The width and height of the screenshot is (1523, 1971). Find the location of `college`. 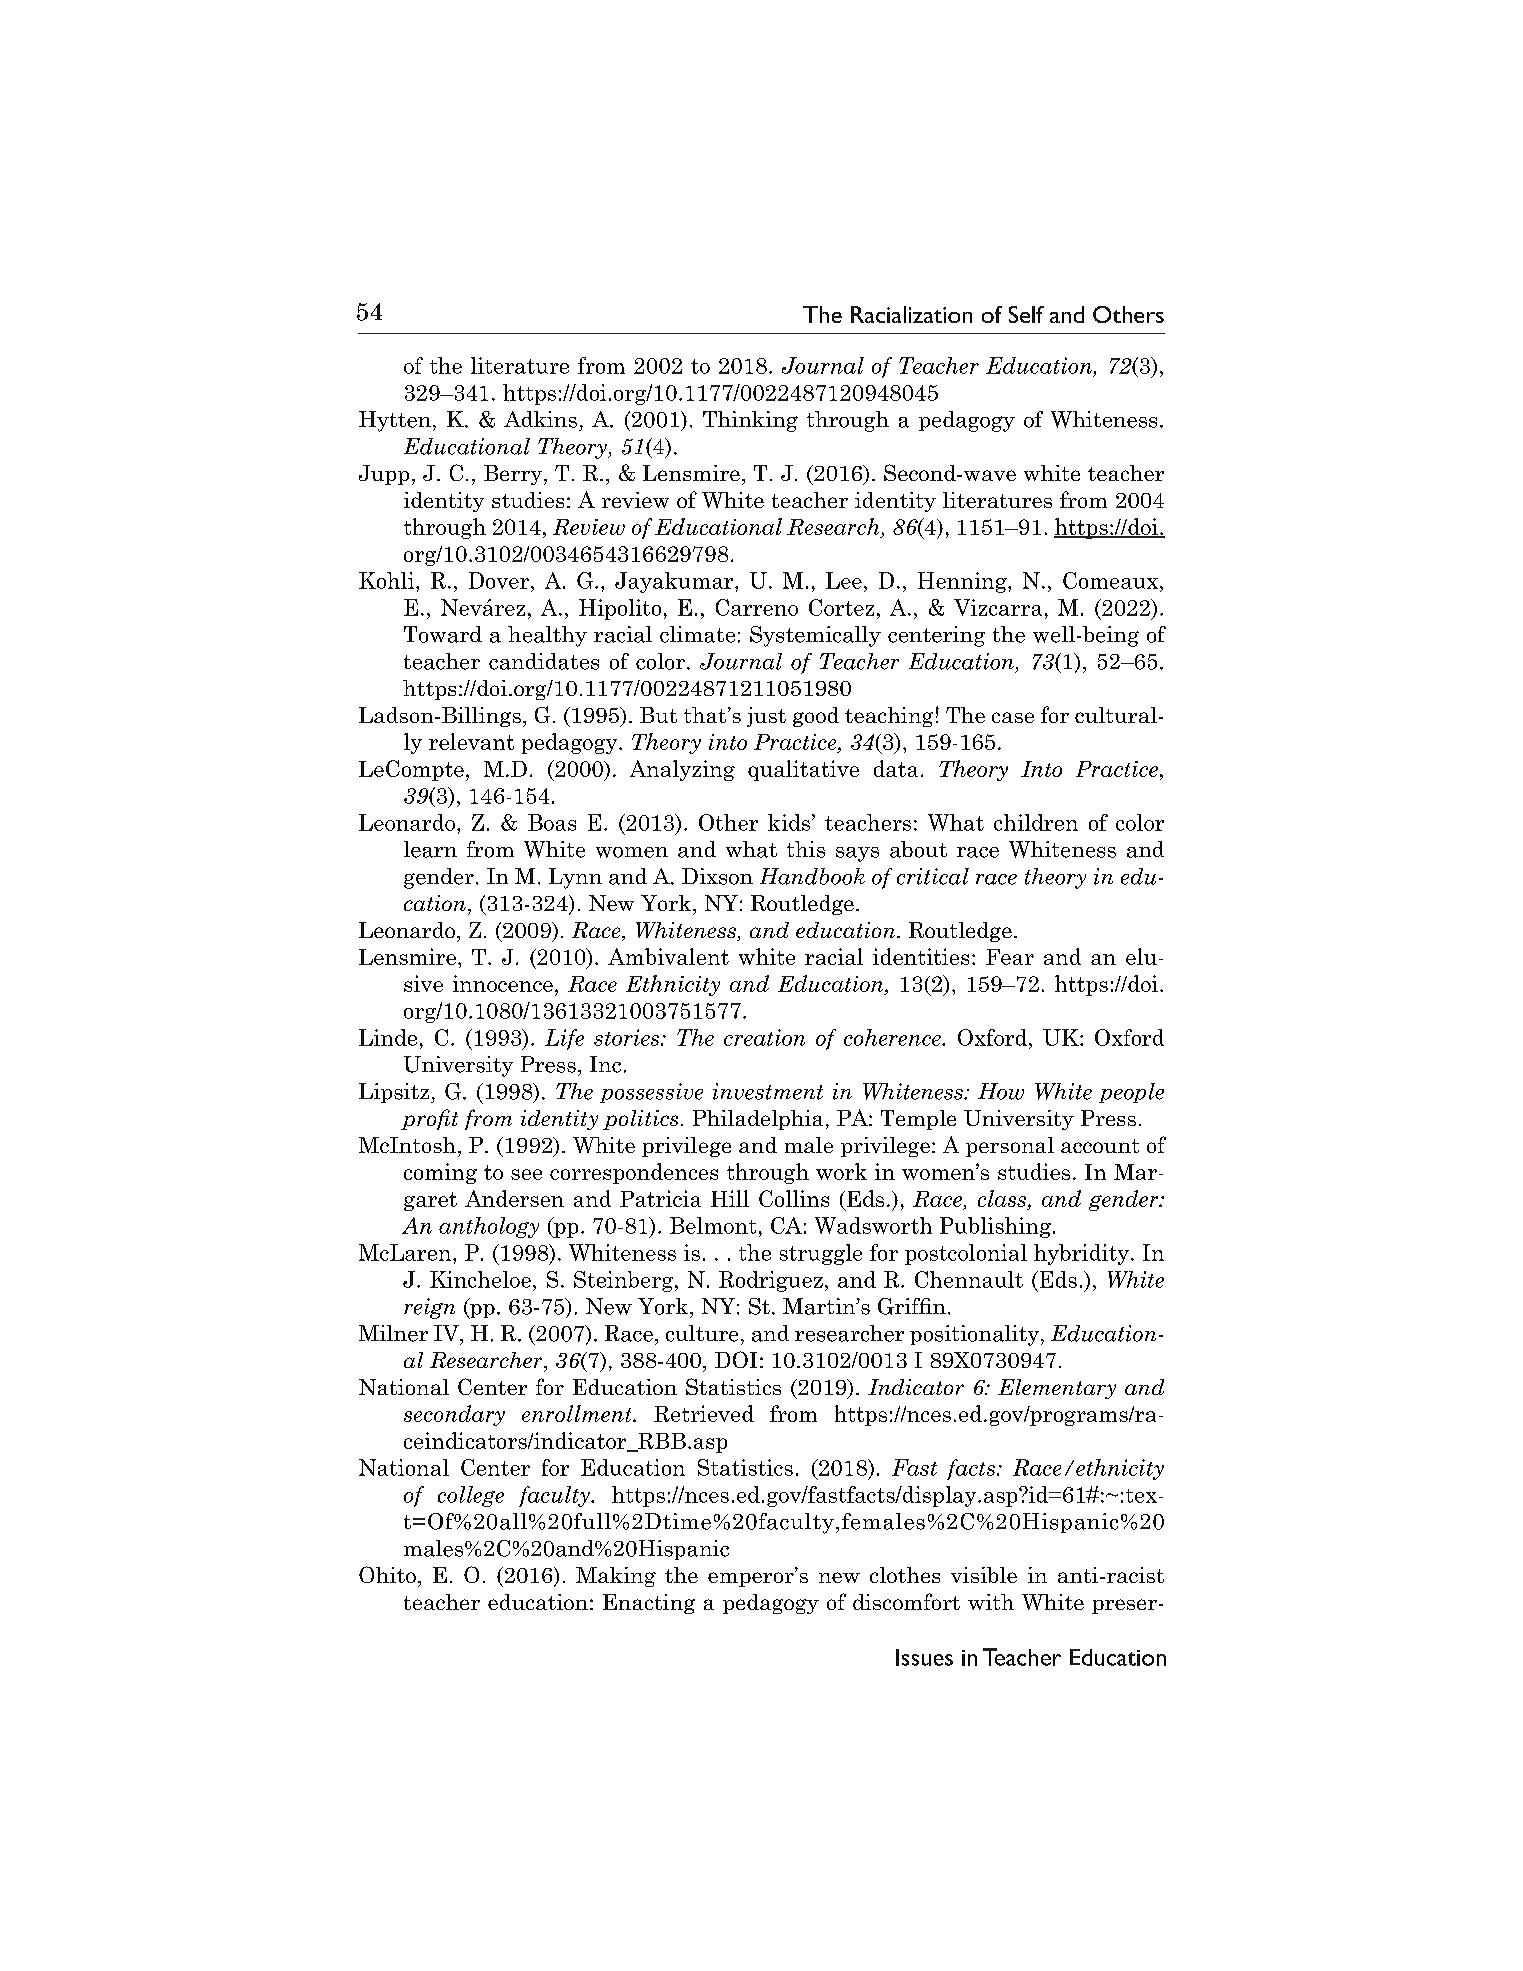

college is located at coordinates (471, 1496).
